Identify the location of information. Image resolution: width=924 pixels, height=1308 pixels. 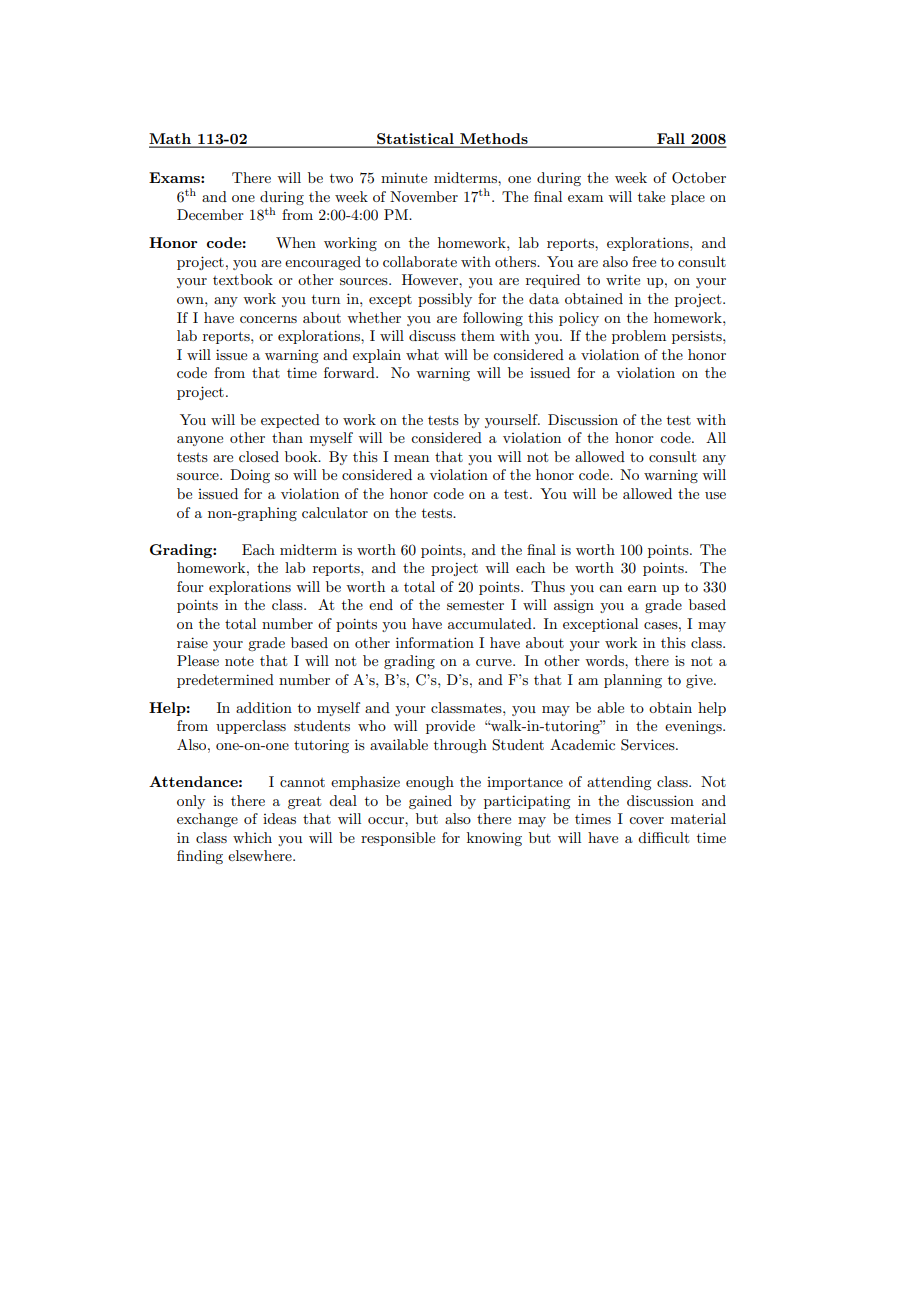
(435, 642).
